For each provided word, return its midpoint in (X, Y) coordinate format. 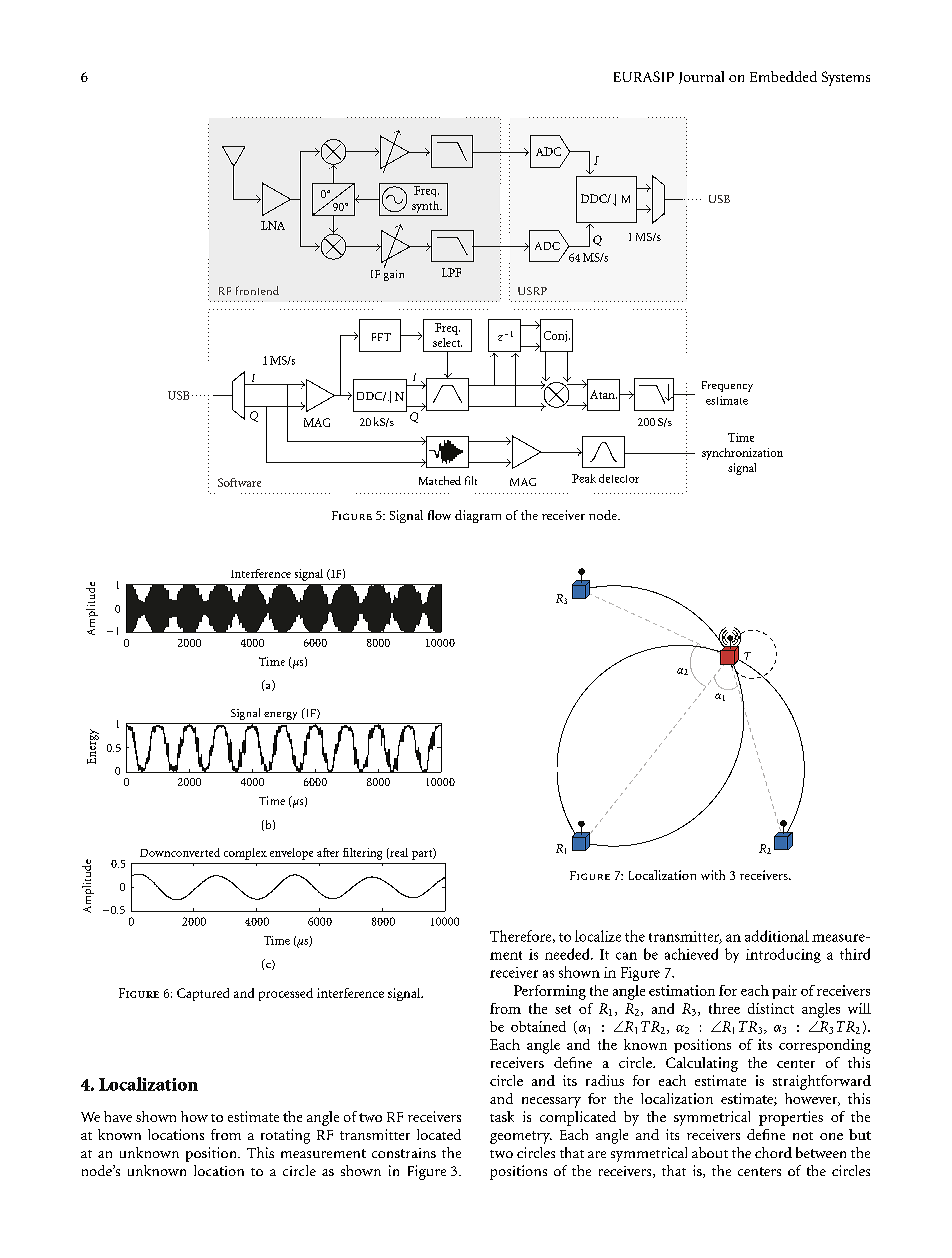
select (447, 342)
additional (777, 936)
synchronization (742, 454)
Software (239, 482)
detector (619, 478)
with (713, 875)
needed (568, 954)
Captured (203, 994)
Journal (701, 77)
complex (245, 854)
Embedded (783, 76)
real (398, 853)
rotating (285, 1136)
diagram (478, 516)
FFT (381, 337)
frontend (257, 290)
